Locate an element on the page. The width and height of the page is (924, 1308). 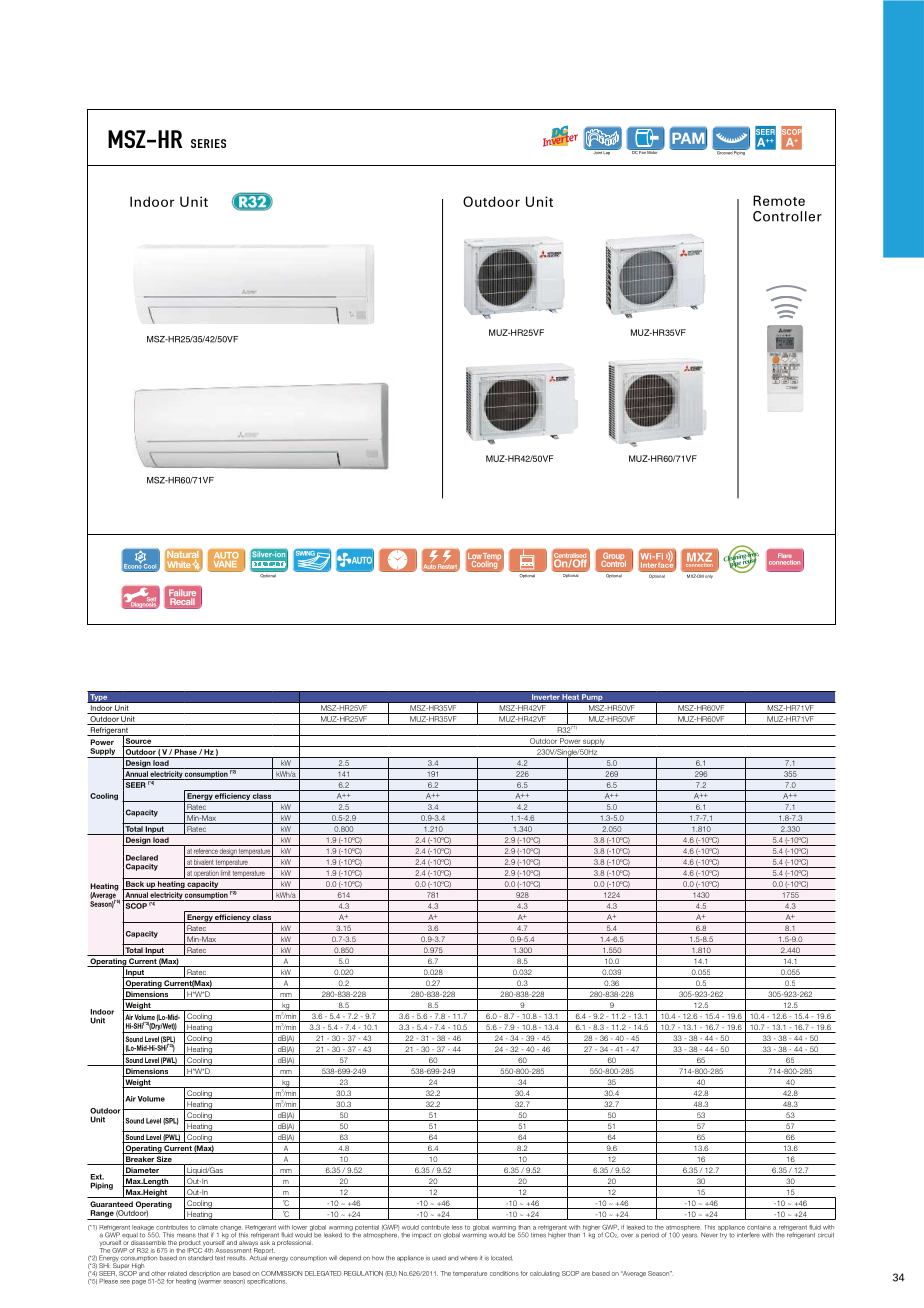
Controller is located at coordinates (787, 216).
